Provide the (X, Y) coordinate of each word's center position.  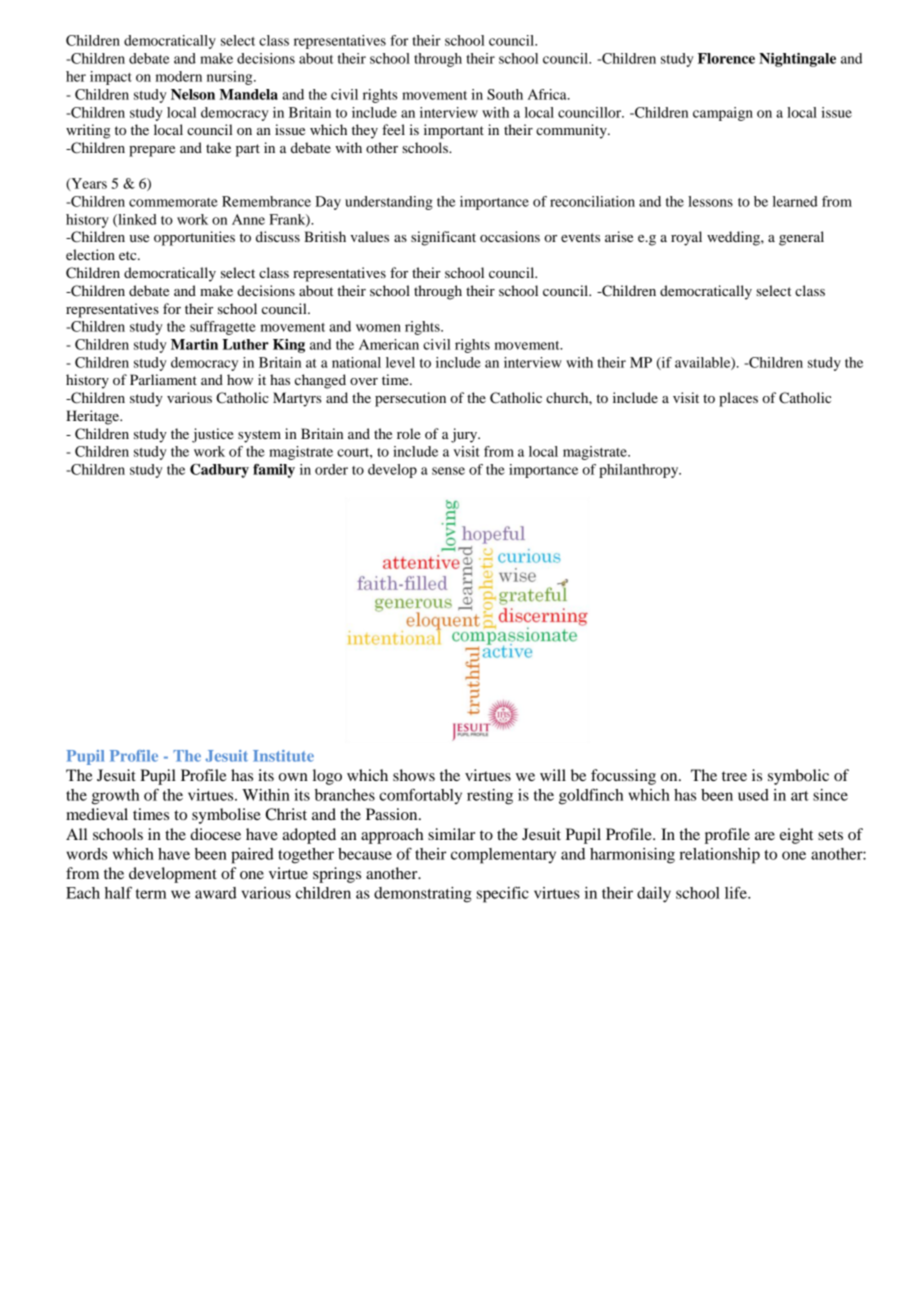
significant (443, 238)
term (151, 894)
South (505, 94)
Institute (283, 756)
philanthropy (640, 471)
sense (448, 471)
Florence (726, 58)
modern (179, 76)
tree (734, 776)
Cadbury (219, 471)
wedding (734, 238)
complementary (503, 856)
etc (129, 255)
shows (414, 775)
